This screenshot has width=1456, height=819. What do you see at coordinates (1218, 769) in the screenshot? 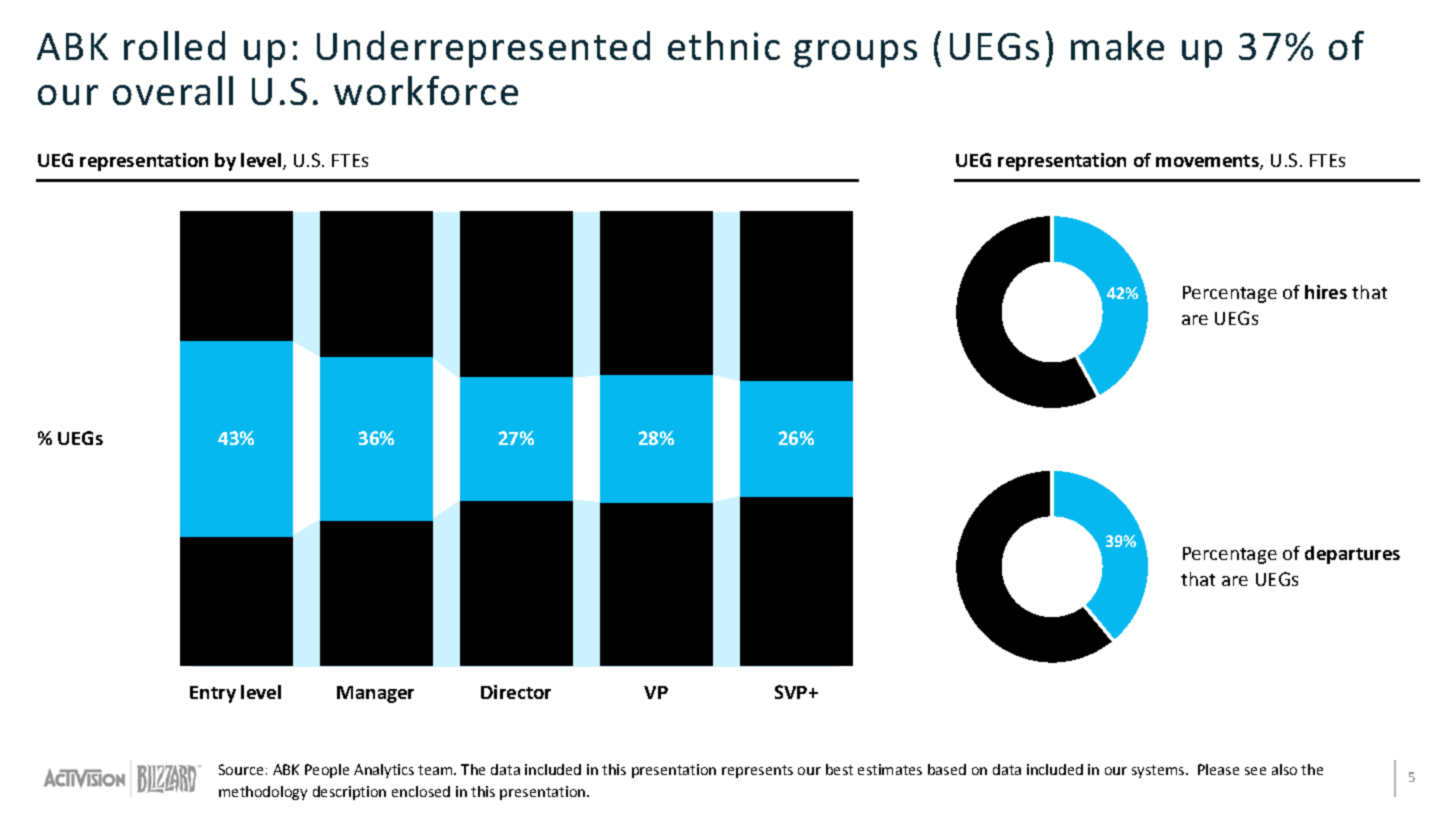
I see `Please` at bounding box center [1218, 769].
